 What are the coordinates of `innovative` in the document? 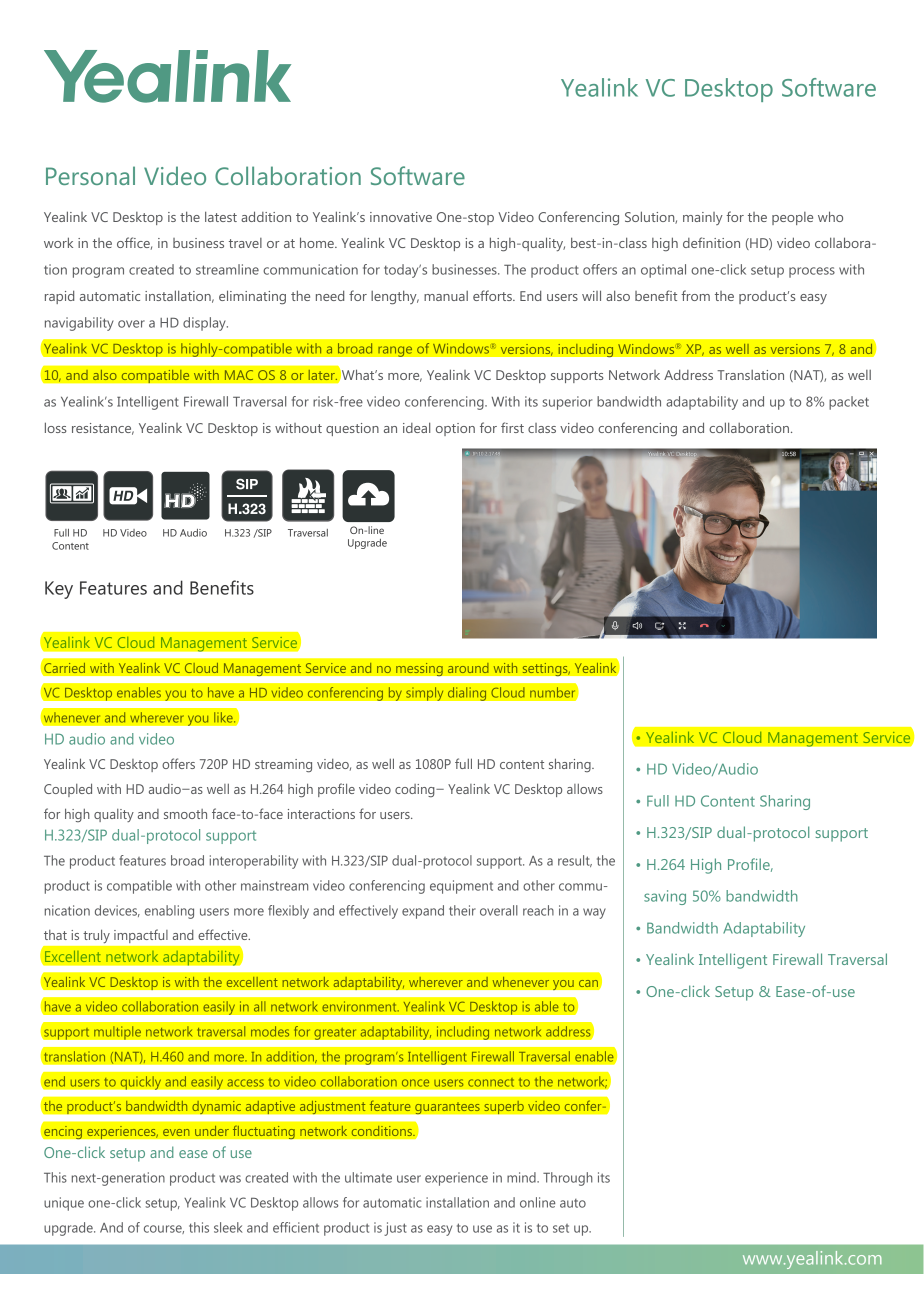 It's located at (401, 217).
